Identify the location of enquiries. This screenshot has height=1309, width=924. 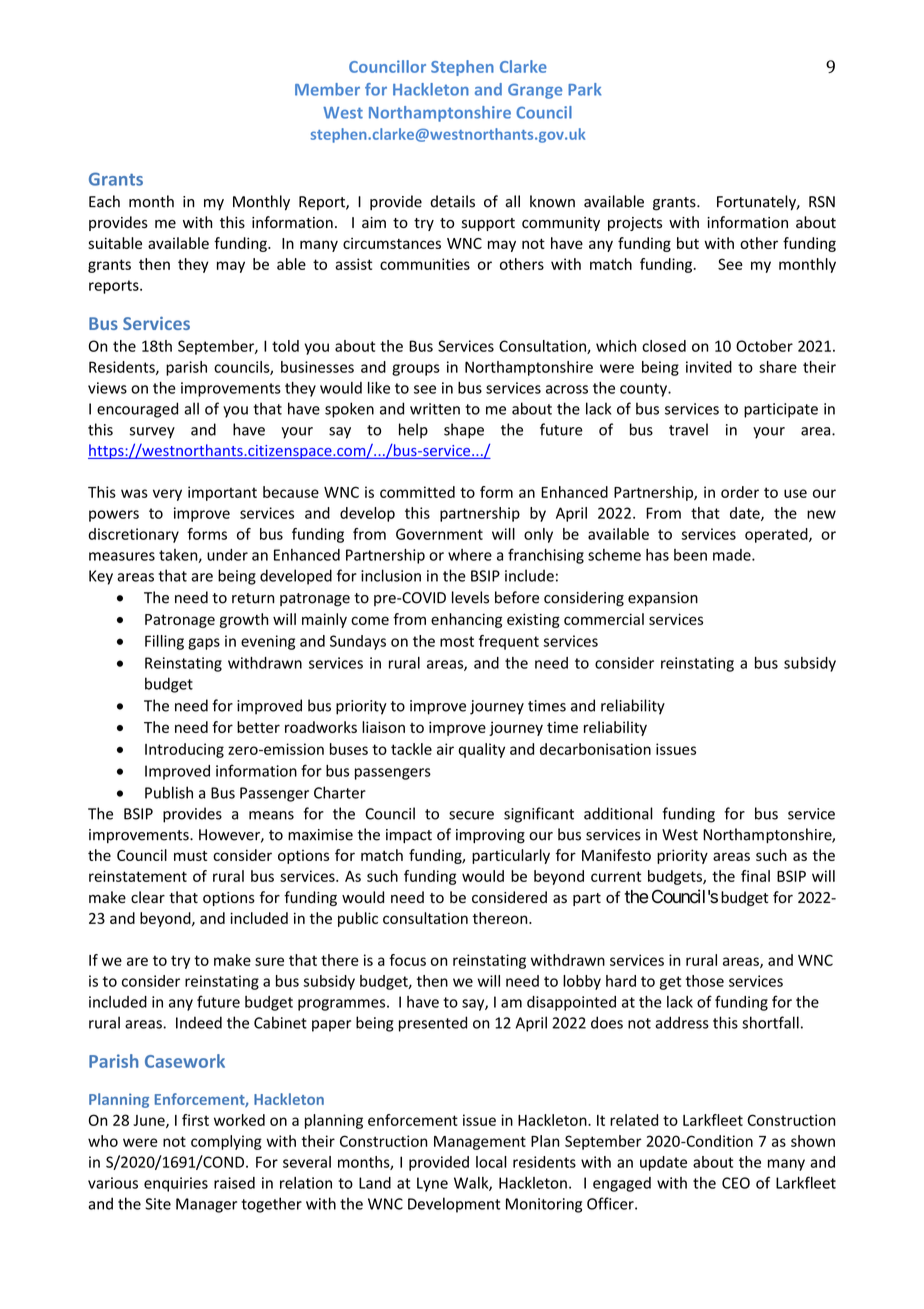
(176, 1184).
